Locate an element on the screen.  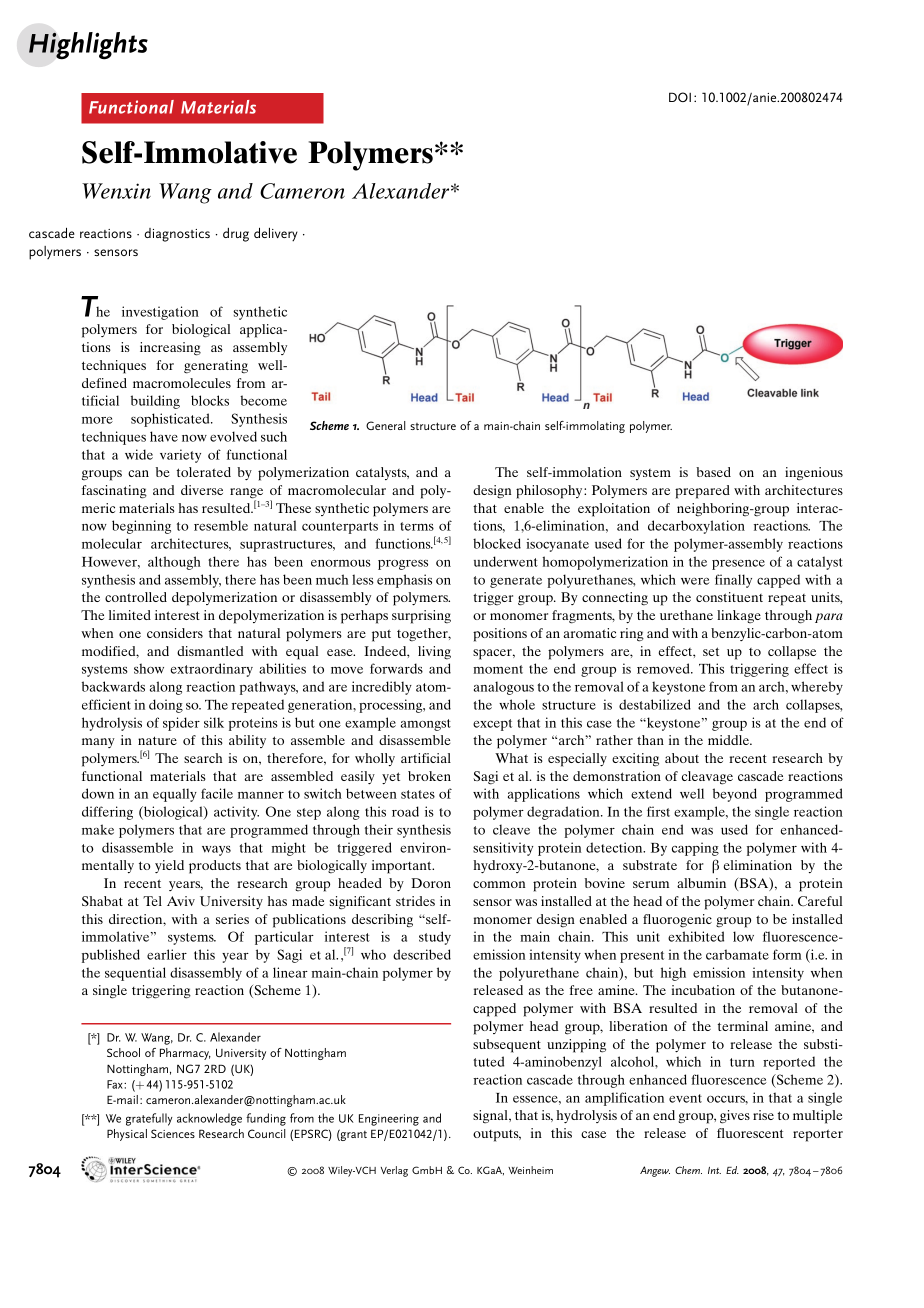
delivery is located at coordinates (276, 235).
